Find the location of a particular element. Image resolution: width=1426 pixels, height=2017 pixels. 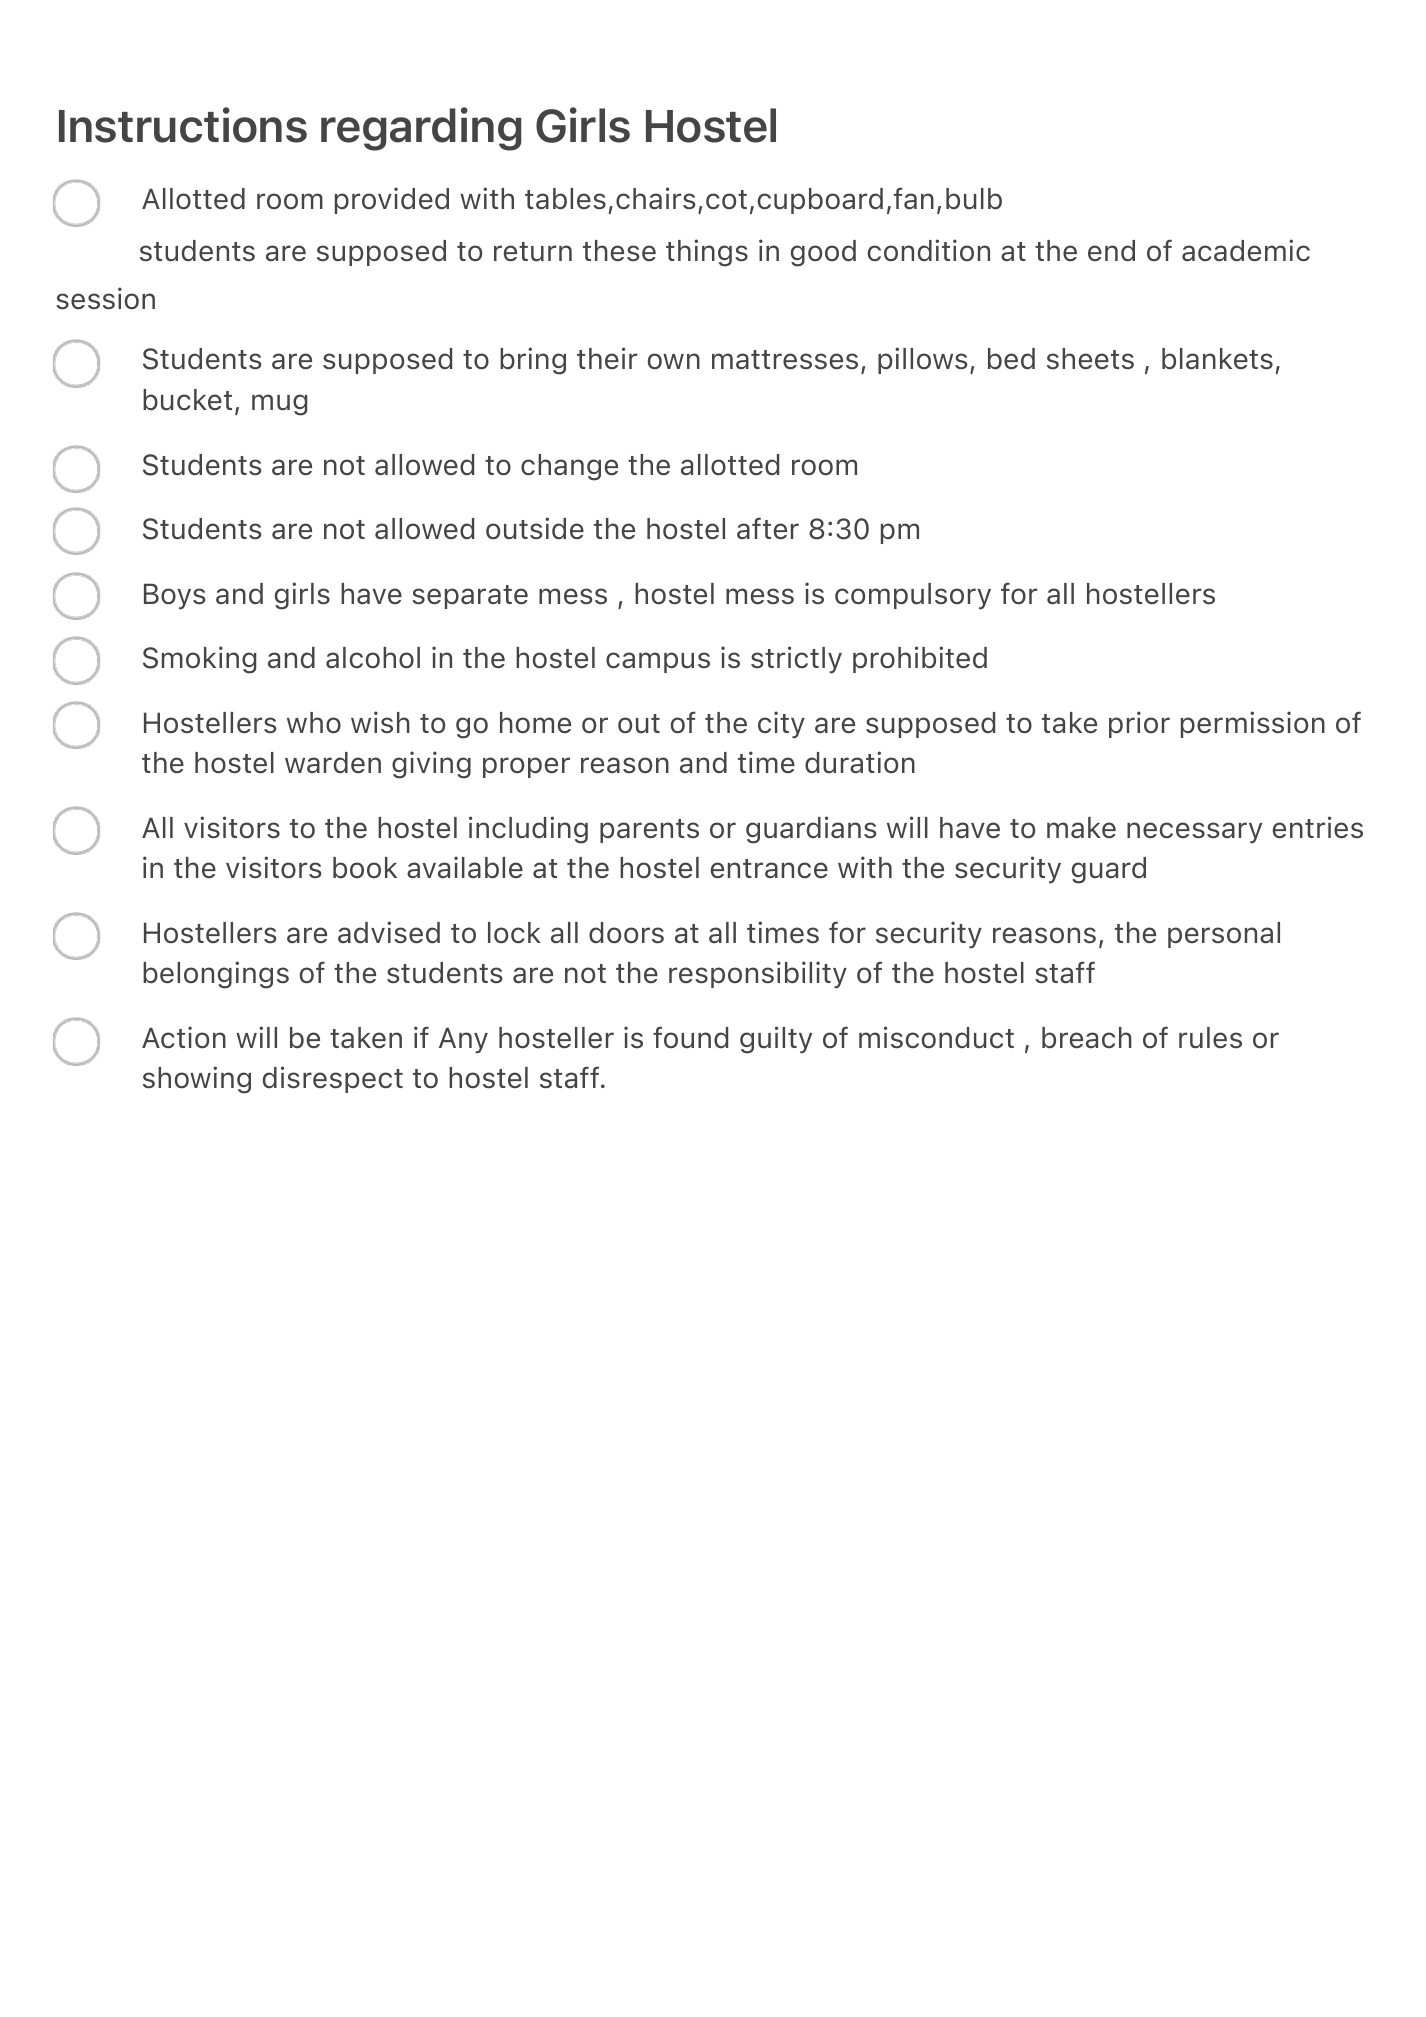

Action is located at coordinates (184, 1037).
